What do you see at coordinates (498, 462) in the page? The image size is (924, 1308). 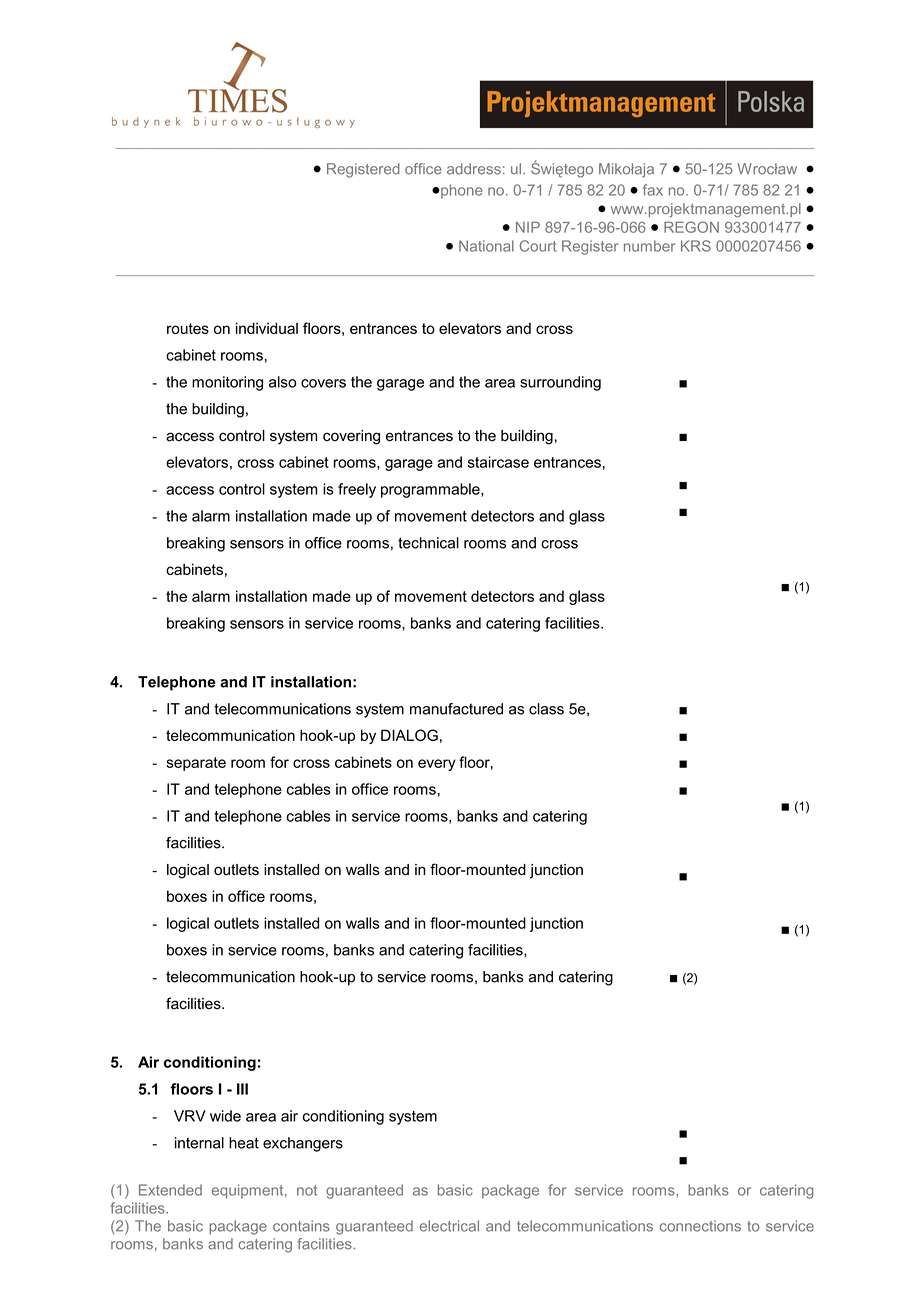 I see `staircase` at bounding box center [498, 462].
